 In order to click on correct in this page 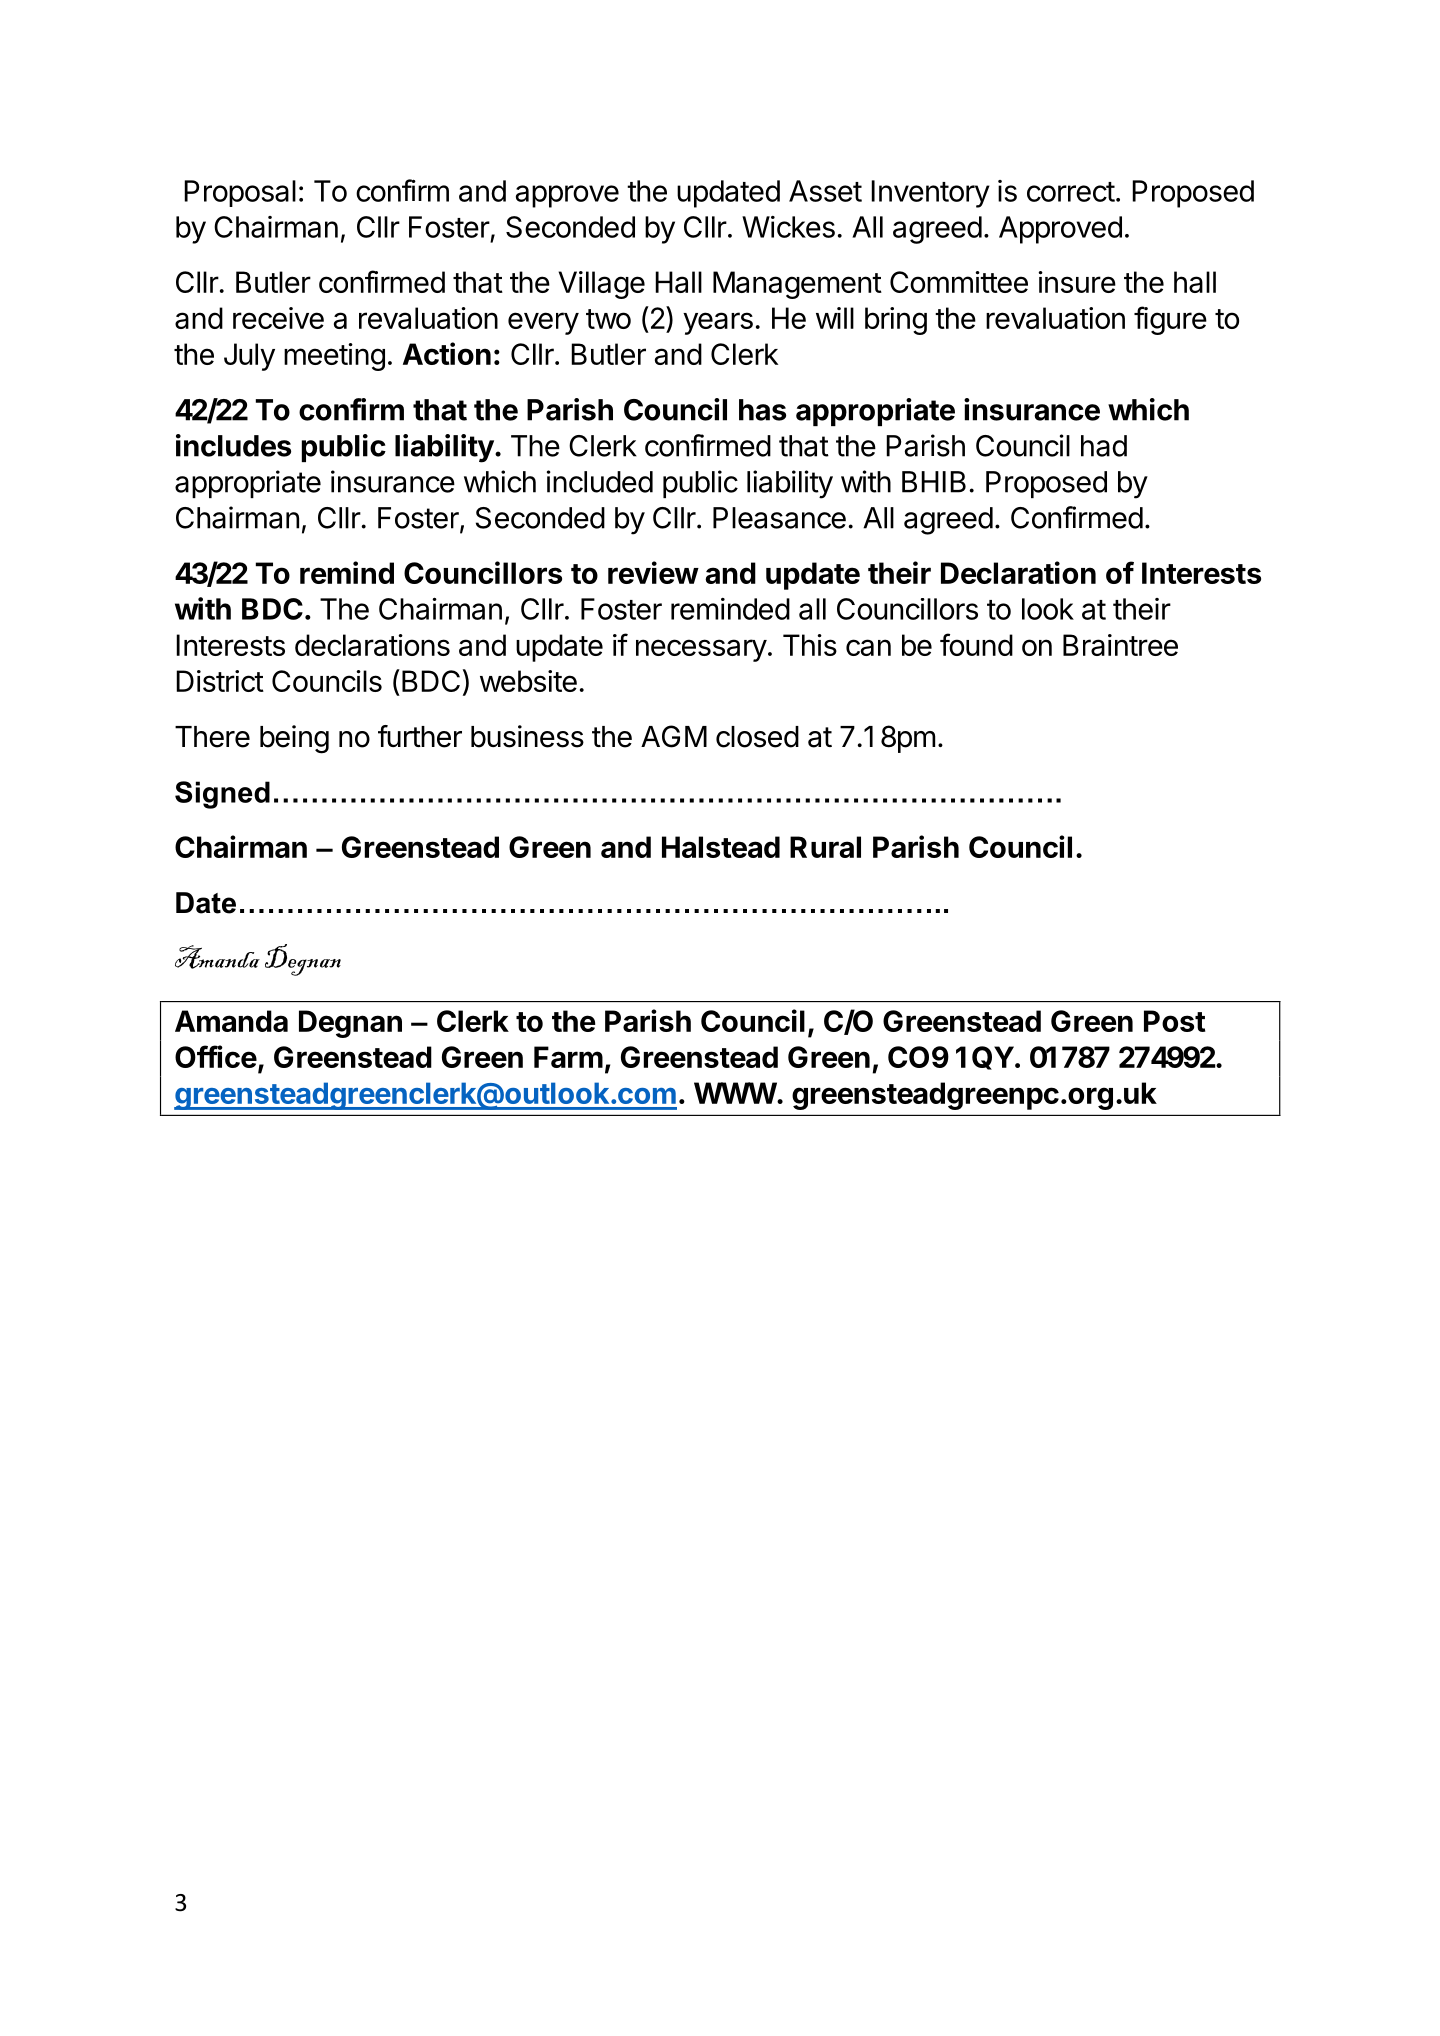, I will do `click(1071, 192)`.
